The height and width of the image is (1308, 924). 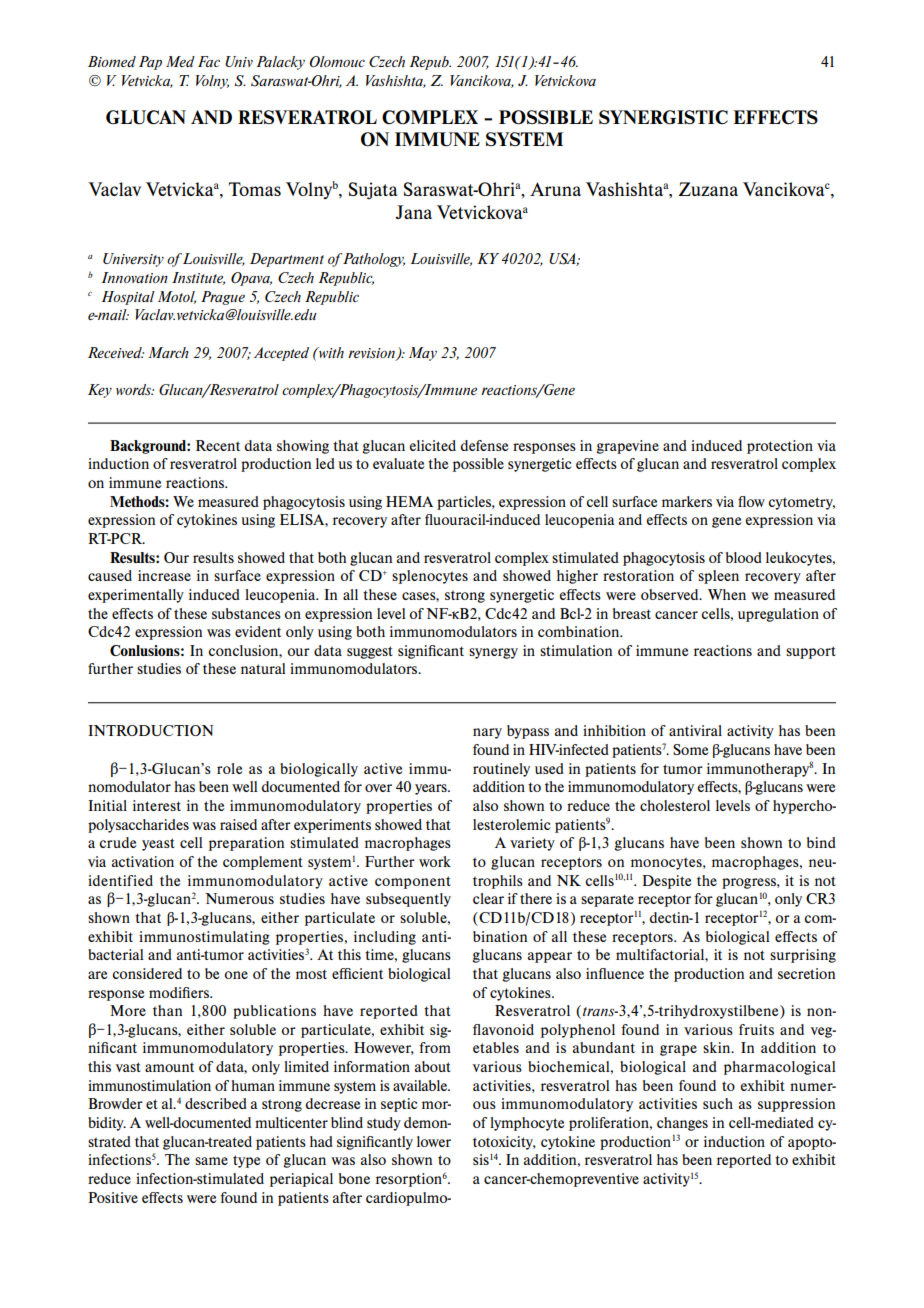 I want to click on years, so click(x=432, y=789).
